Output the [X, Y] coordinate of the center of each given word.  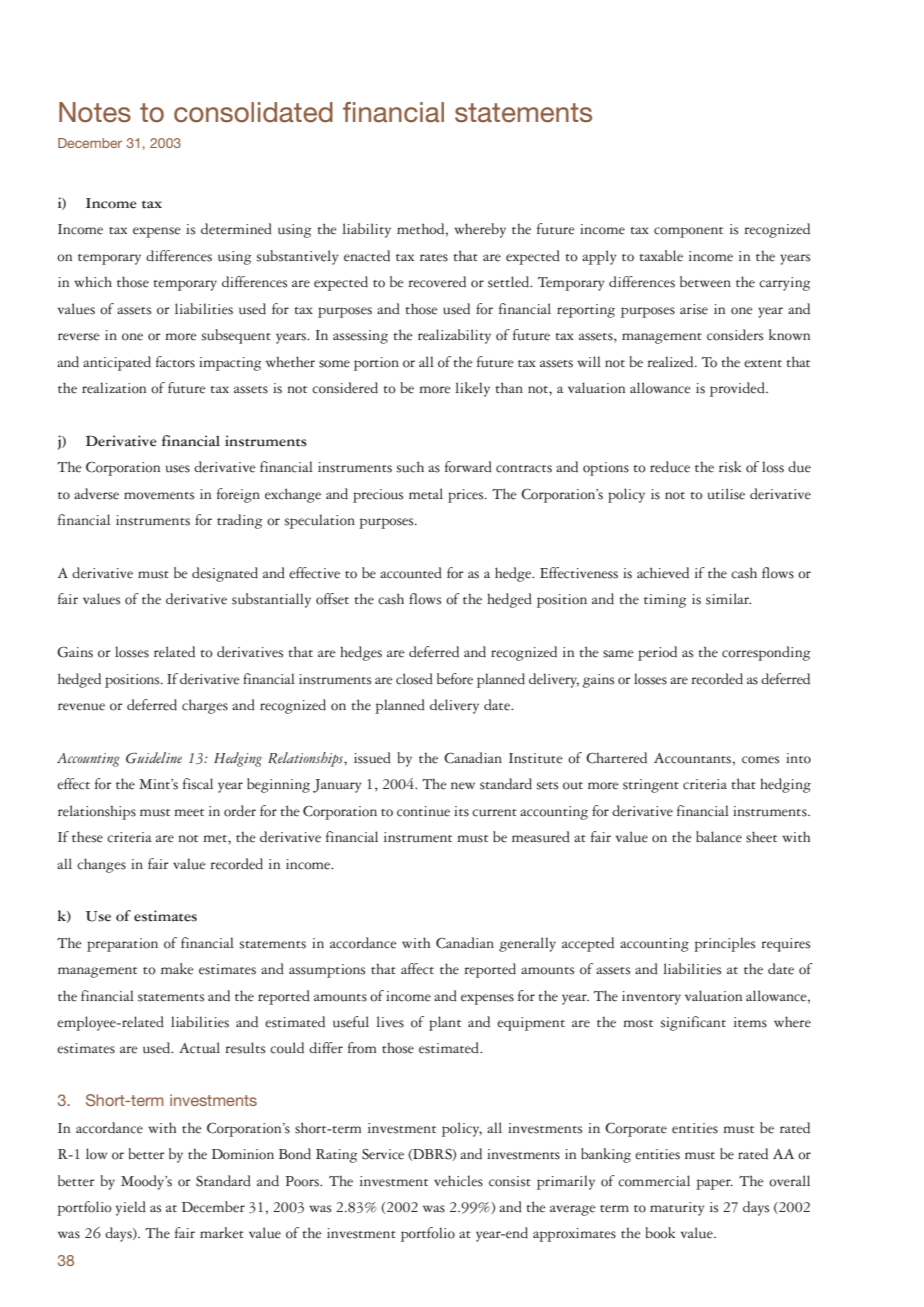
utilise [726, 494]
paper [714, 1184]
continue [423, 811]
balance [719, 837]
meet [189, 813]
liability [367, 230]
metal [426, 494]
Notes [95, 112]
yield [131, 1208]
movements [159, 496]
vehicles [458, 1181]
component [688, 232]
